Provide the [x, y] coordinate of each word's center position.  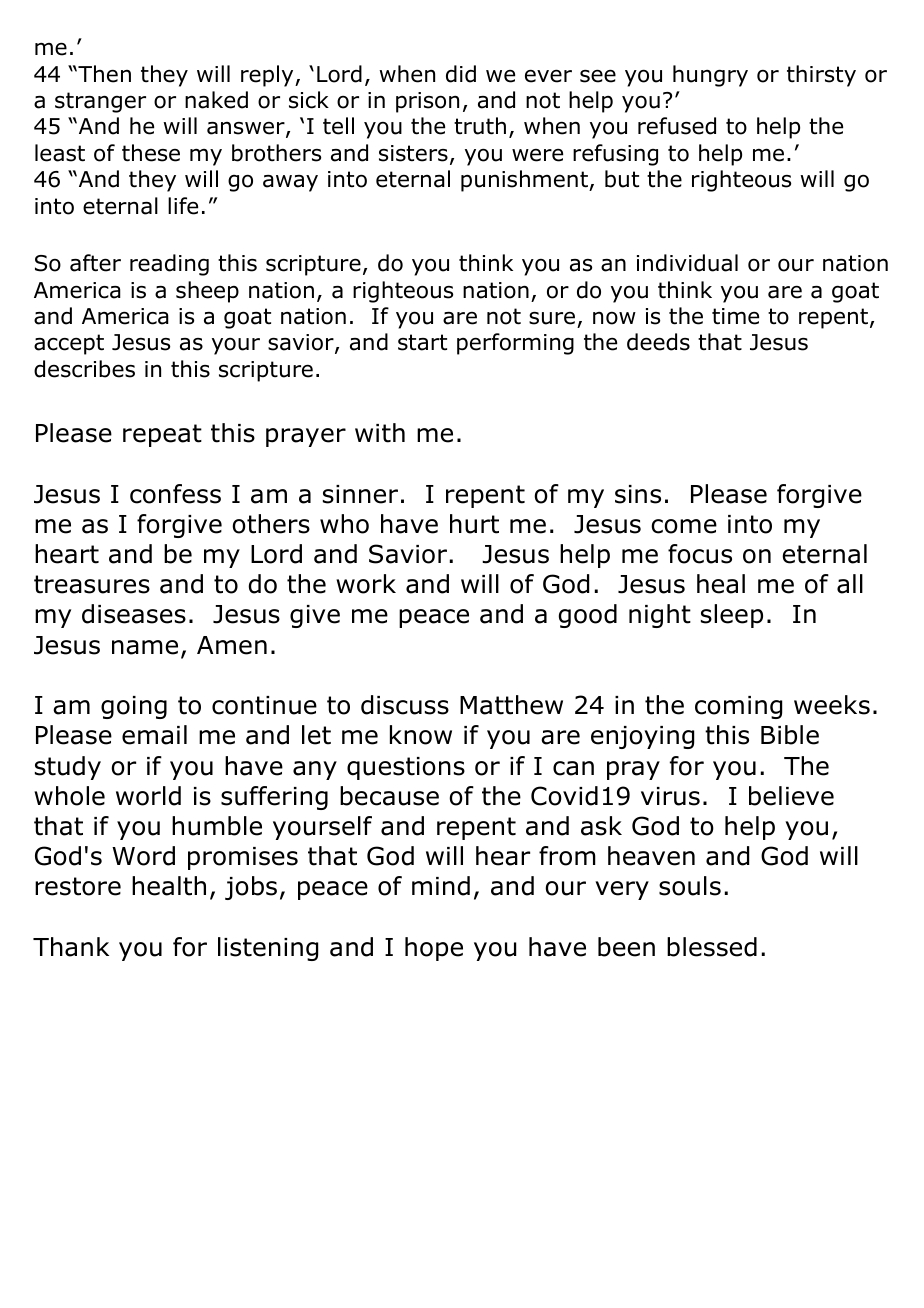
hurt [474, 524]
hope [434, 949]
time [735, 316]
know [421, 735]
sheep [207, 292]
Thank [71, 947]
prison [427, 102]
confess [175, 494]
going [134, 707]
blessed [712, 947]
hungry [710, 76]
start [422, 342]
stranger [100, 102]
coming [738, 707]
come [684, 526]
